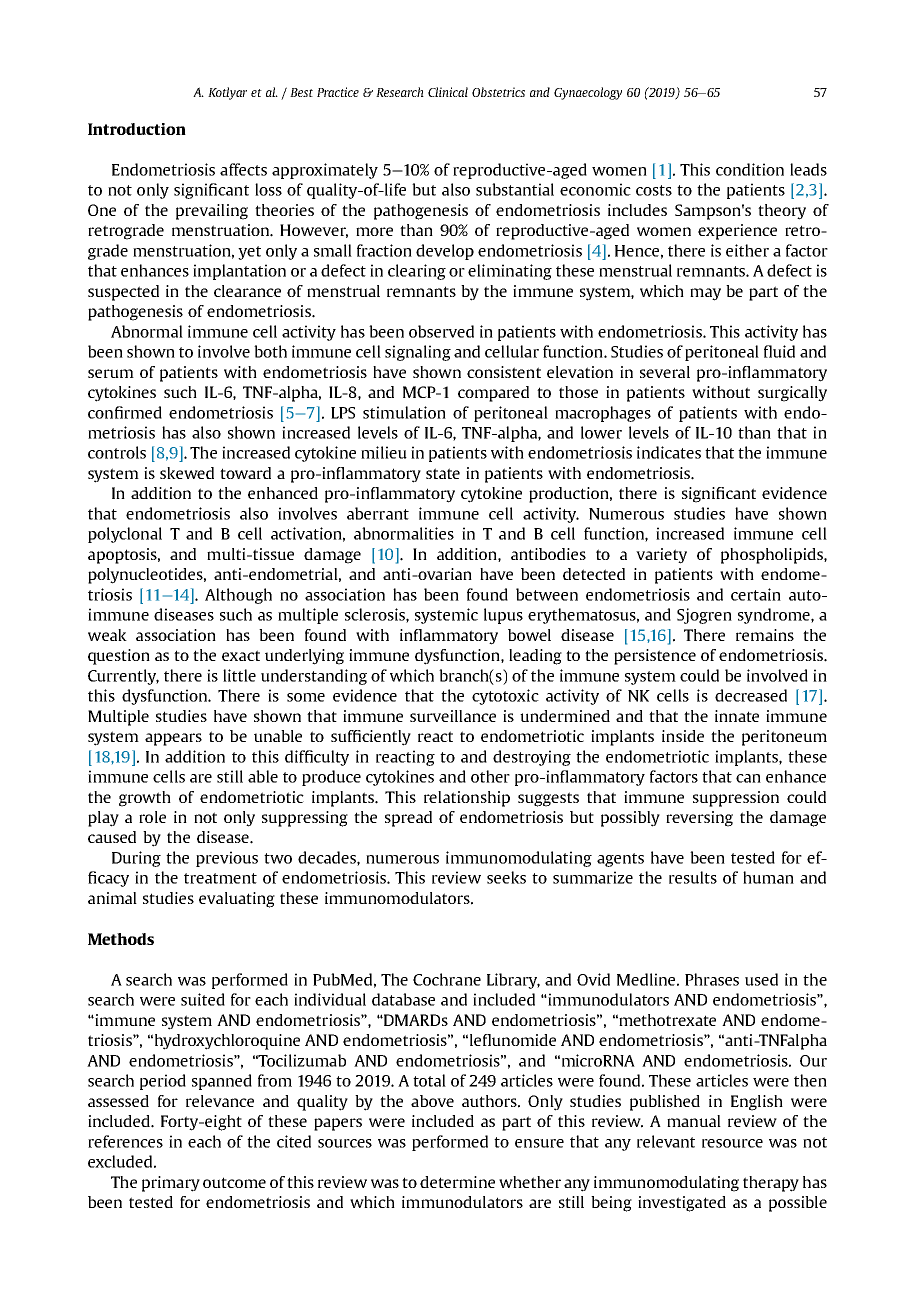 Image resolution: width=904 pixels, height=1316 pixels. Describe the element at coordinates (750, 169) in the page. I see `condition` at that location.
